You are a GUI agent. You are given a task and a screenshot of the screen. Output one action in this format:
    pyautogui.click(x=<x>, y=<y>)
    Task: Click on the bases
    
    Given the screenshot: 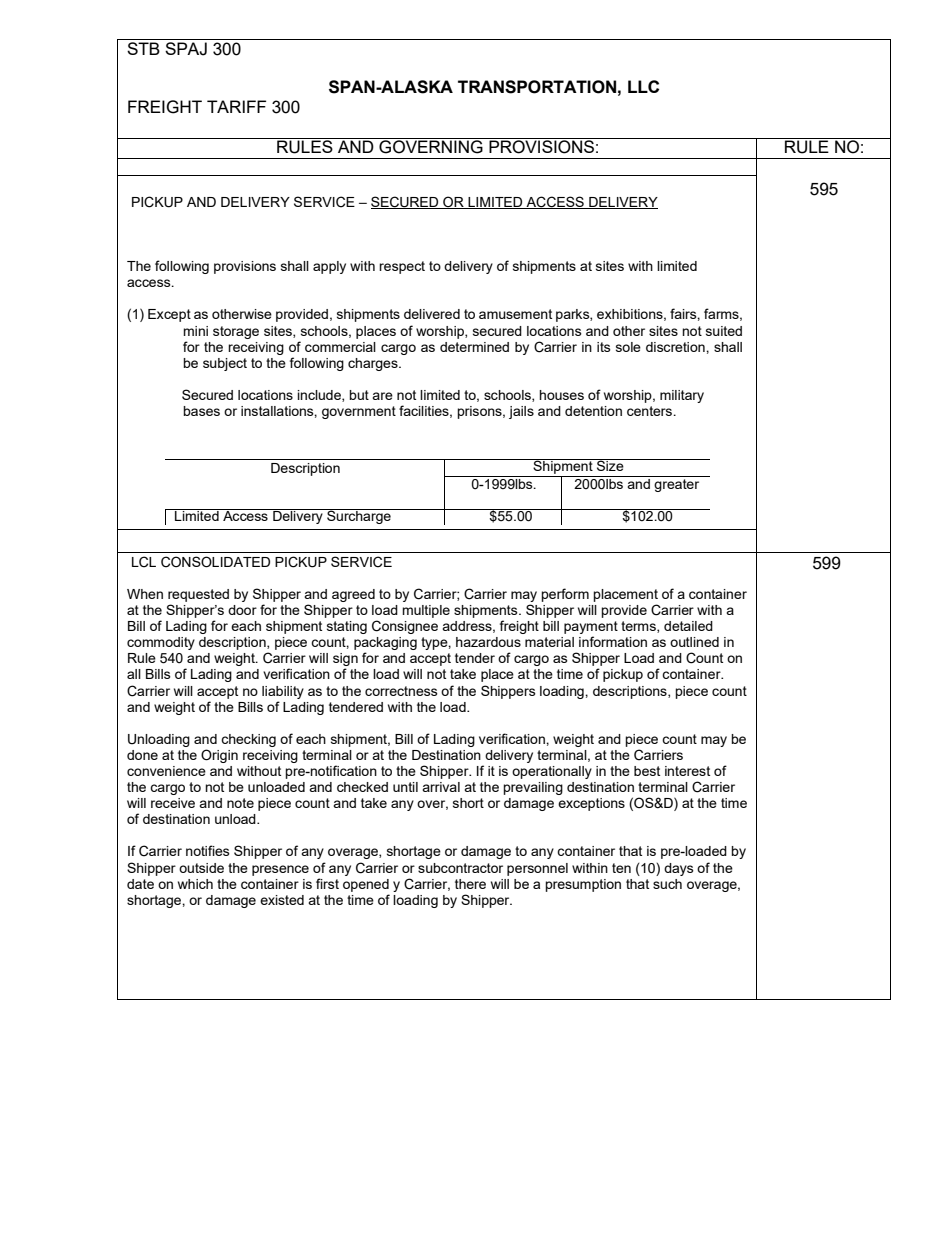 What is the action you would take?
    pyautogui.click(x=201, y=411)
